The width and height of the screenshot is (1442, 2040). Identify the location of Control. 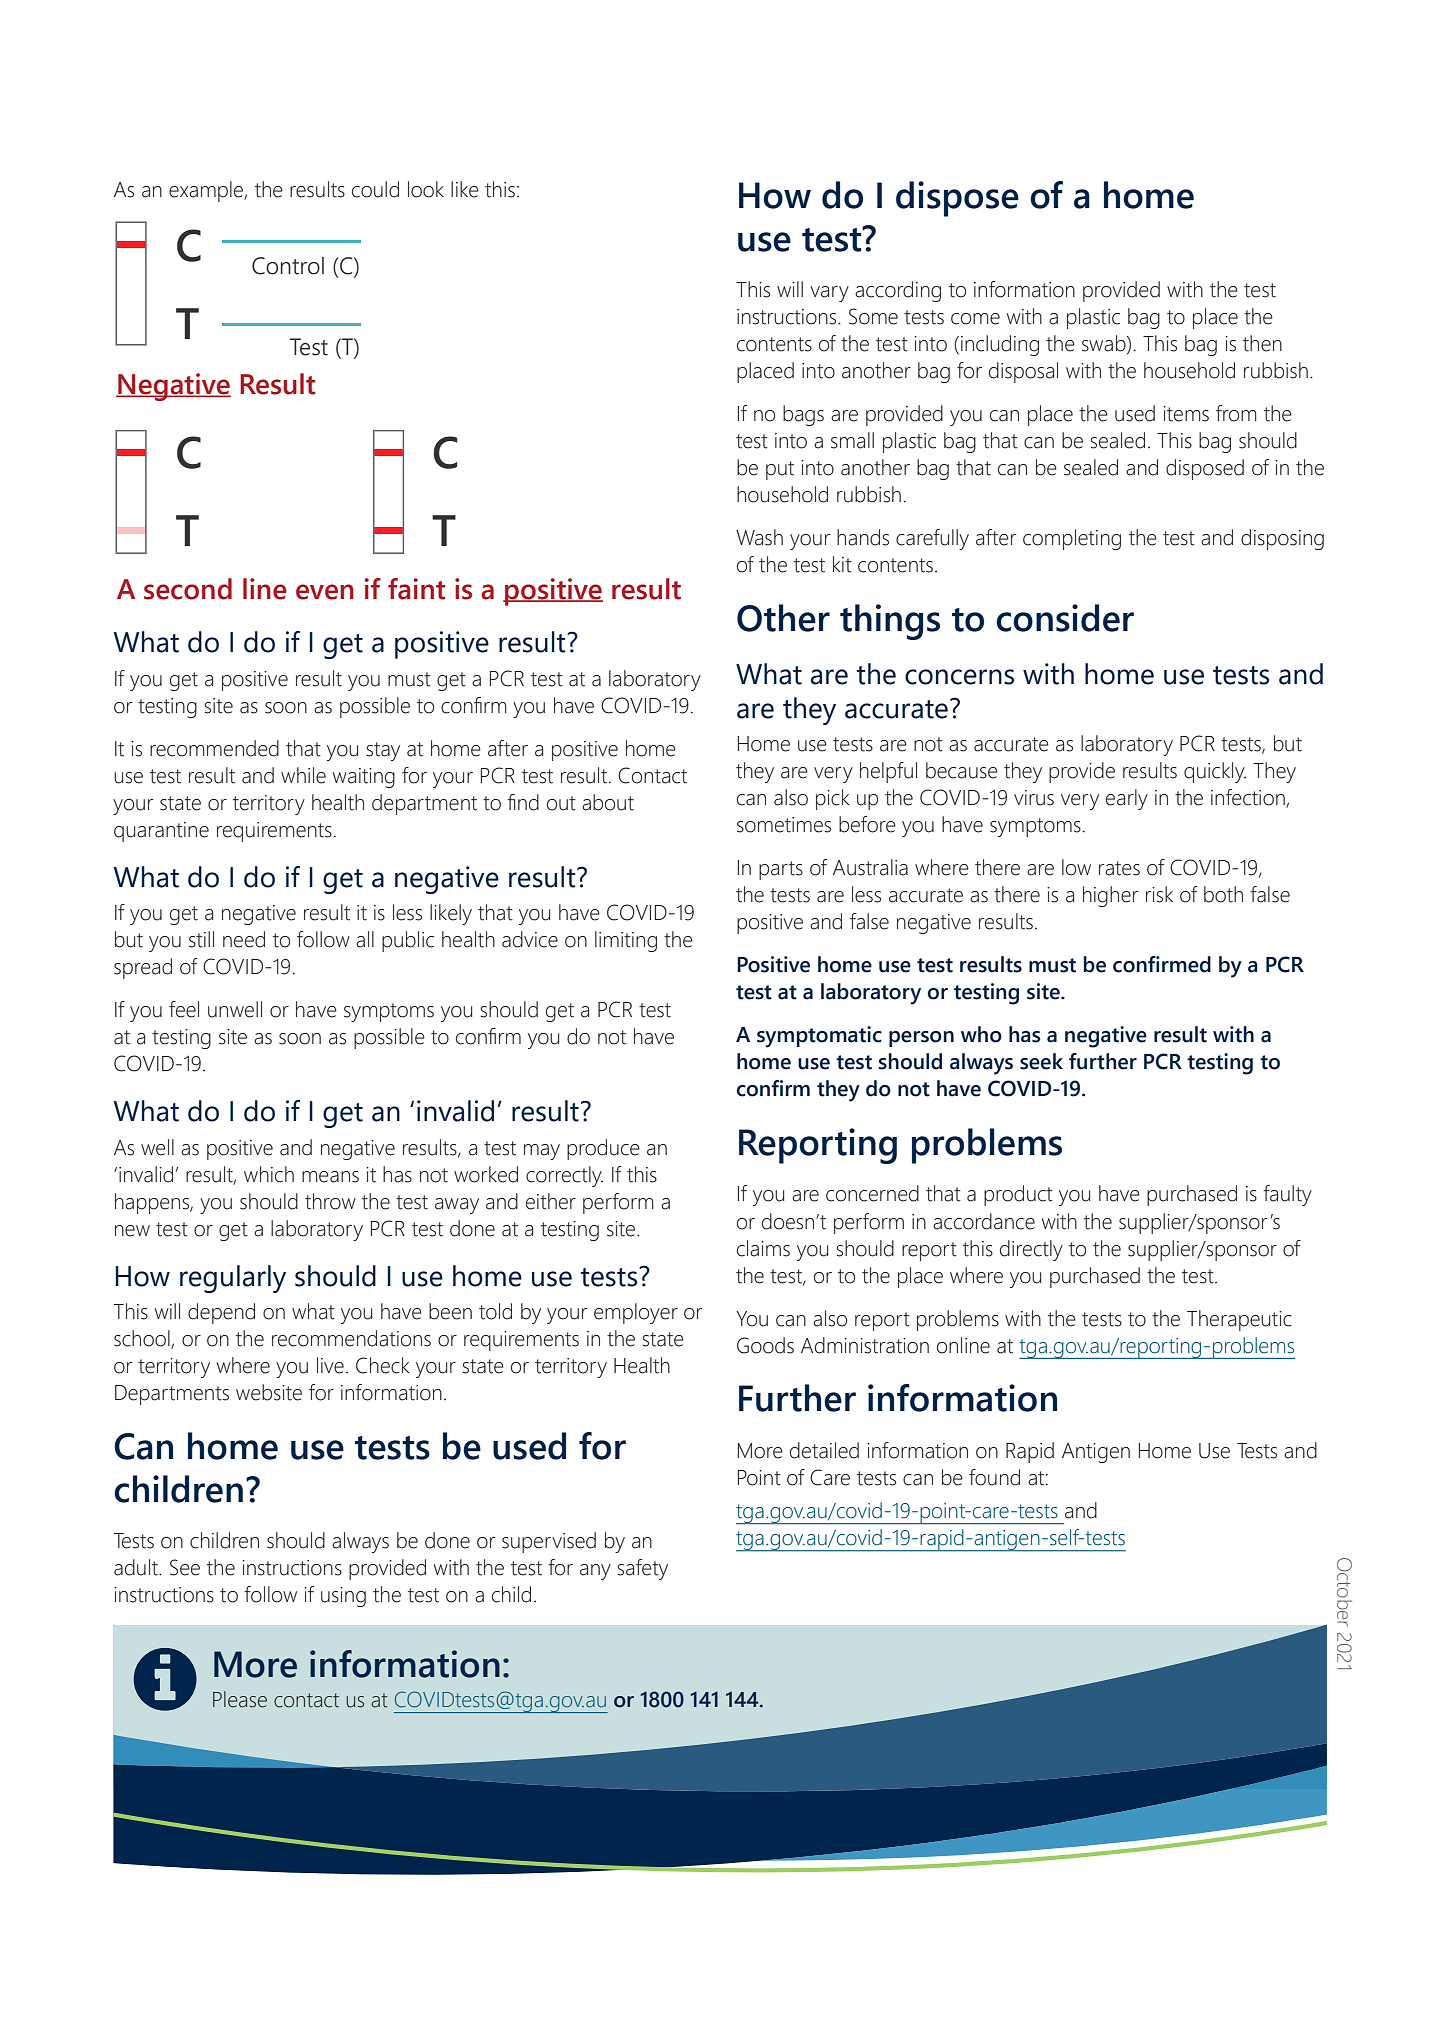
(288, 266).
